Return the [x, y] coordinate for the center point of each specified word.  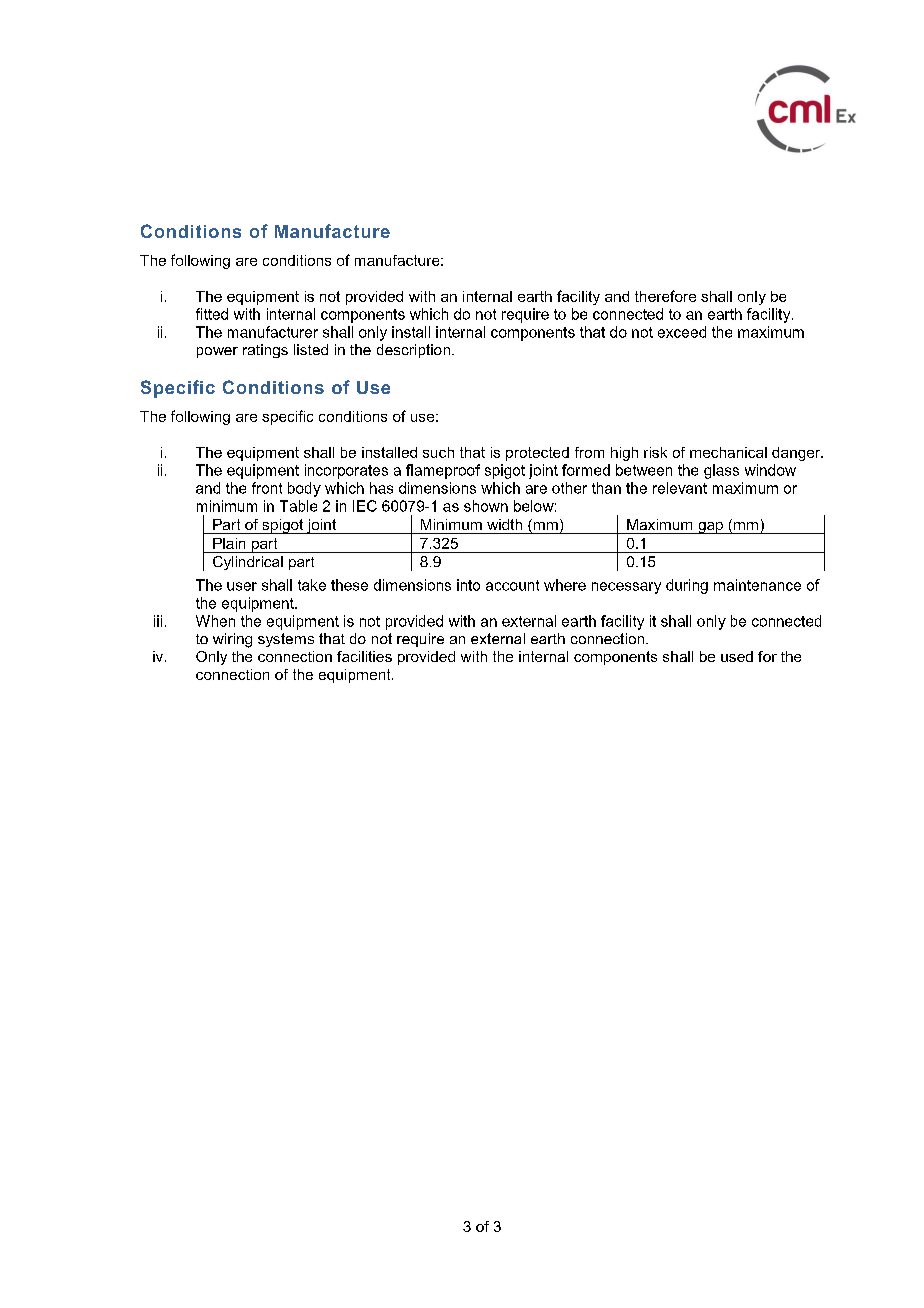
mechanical [728, 452]
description [413, 351]
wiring [232, 640]
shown [486, 506]
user [242, 586]
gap [710, 528]
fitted [212, 314]
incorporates [346, 471]
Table [298, 506]
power [217, 352]
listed [311, 349]
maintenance [757, 585]
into [468, 585]
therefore [665, 296]
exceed [682, 332]
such [438, 452]
